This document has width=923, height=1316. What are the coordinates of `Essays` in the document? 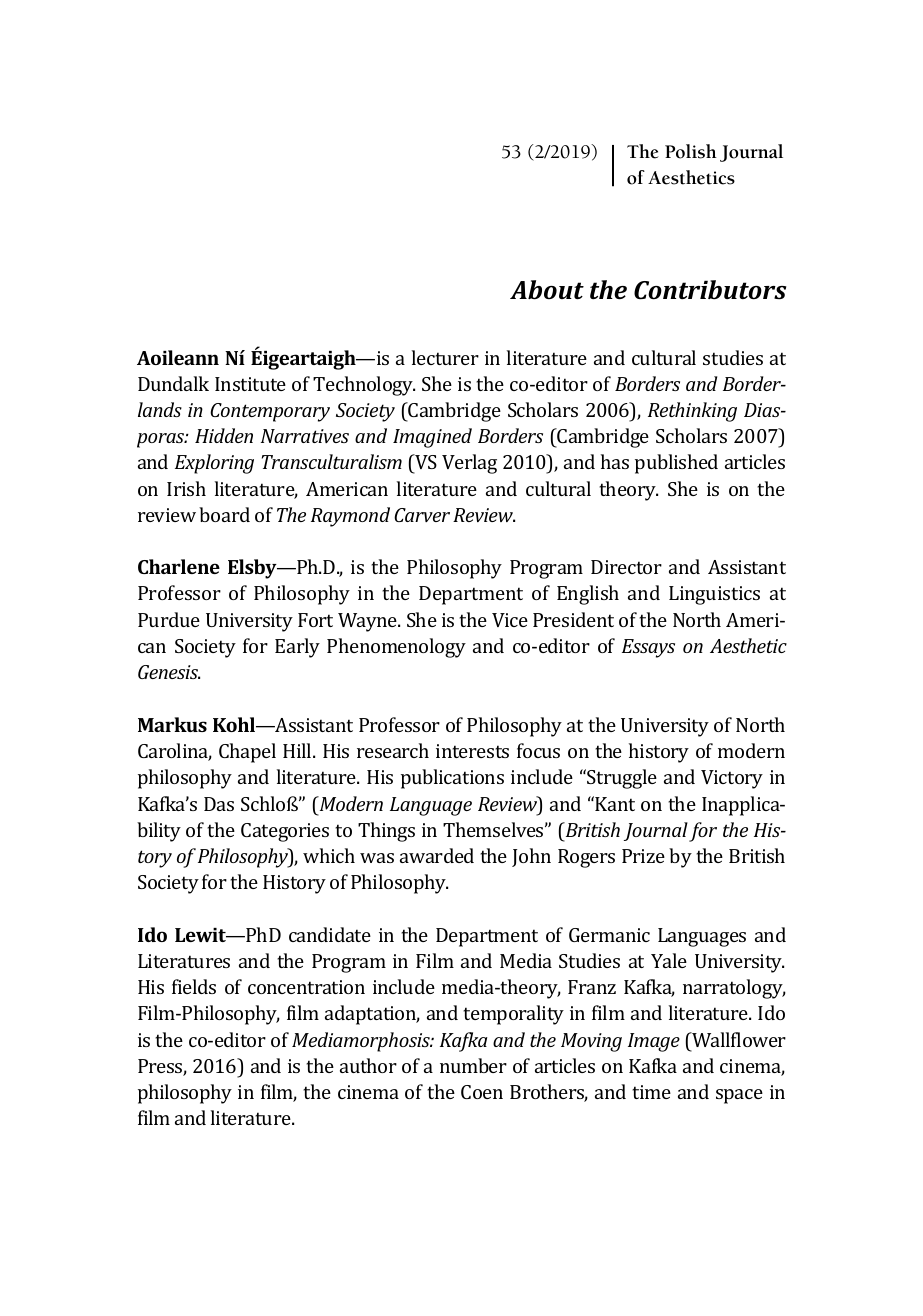 It's located at (648, 648).
